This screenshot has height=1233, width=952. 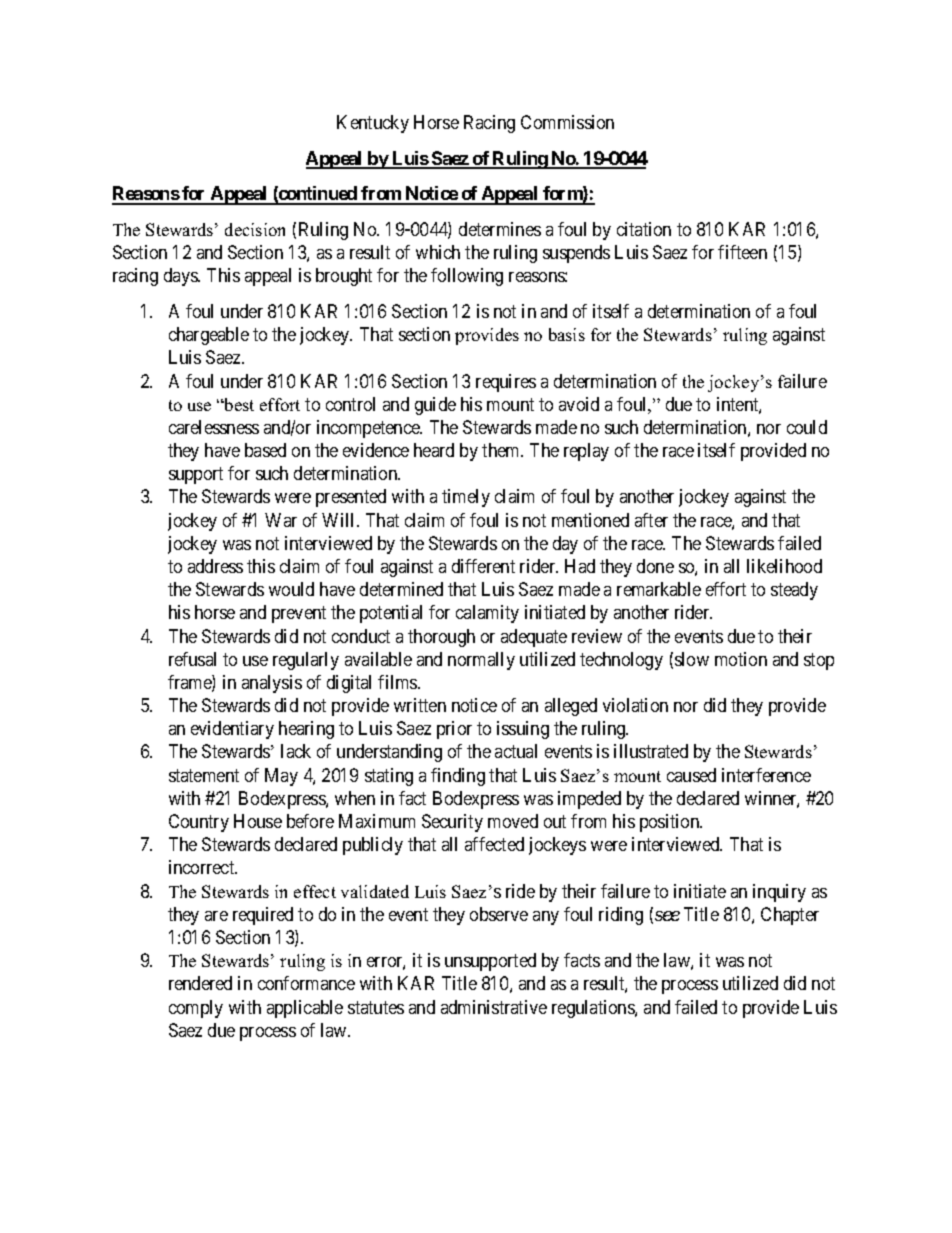 I want to click on administrative, so click(x=494, y=1007).
